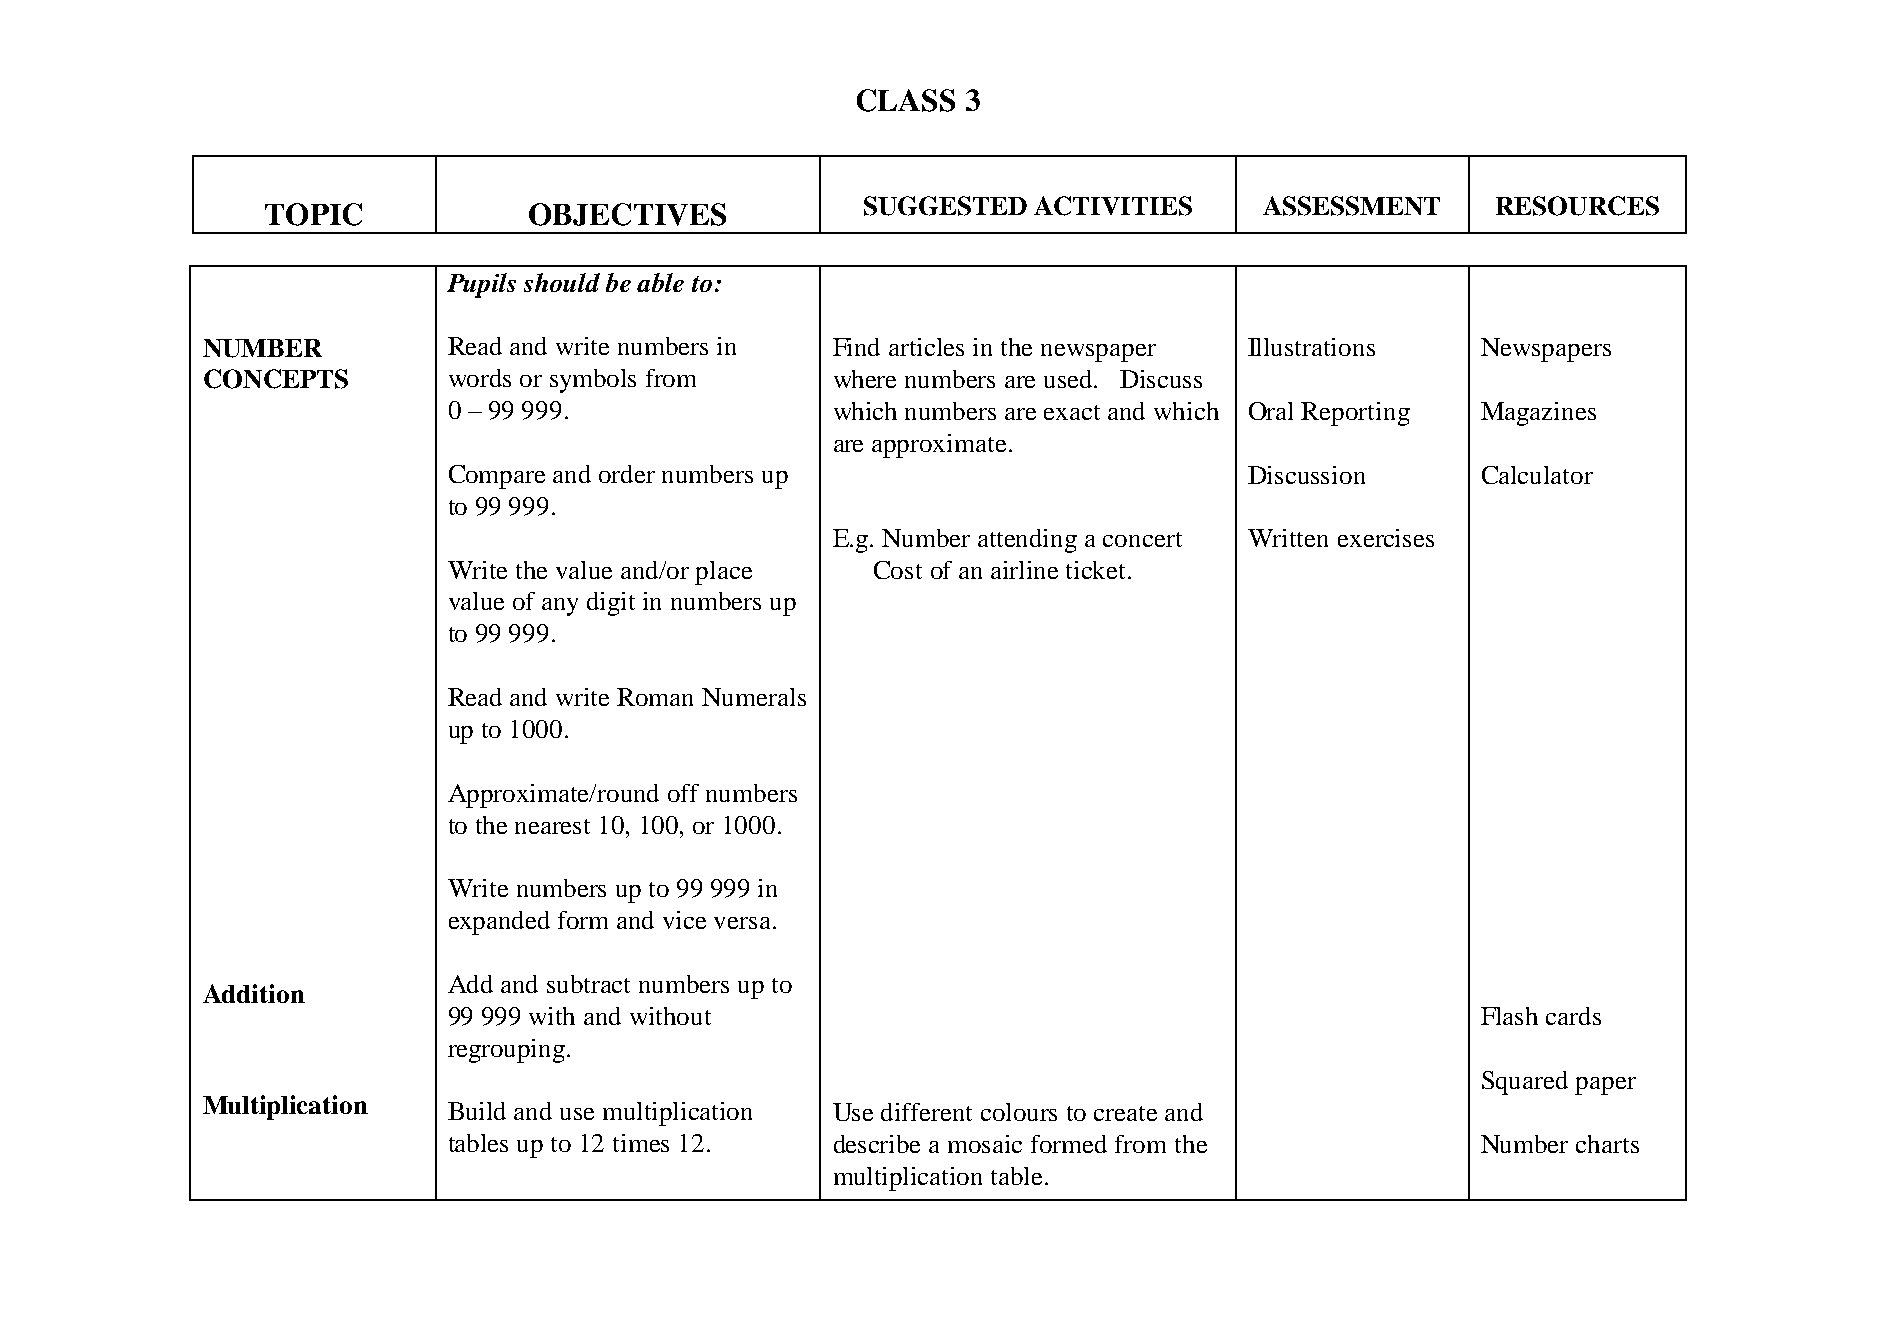  What do you see at coordinates (1537, 475) in the image?
I see `Calculator` at bounding box center [1537, 475].
